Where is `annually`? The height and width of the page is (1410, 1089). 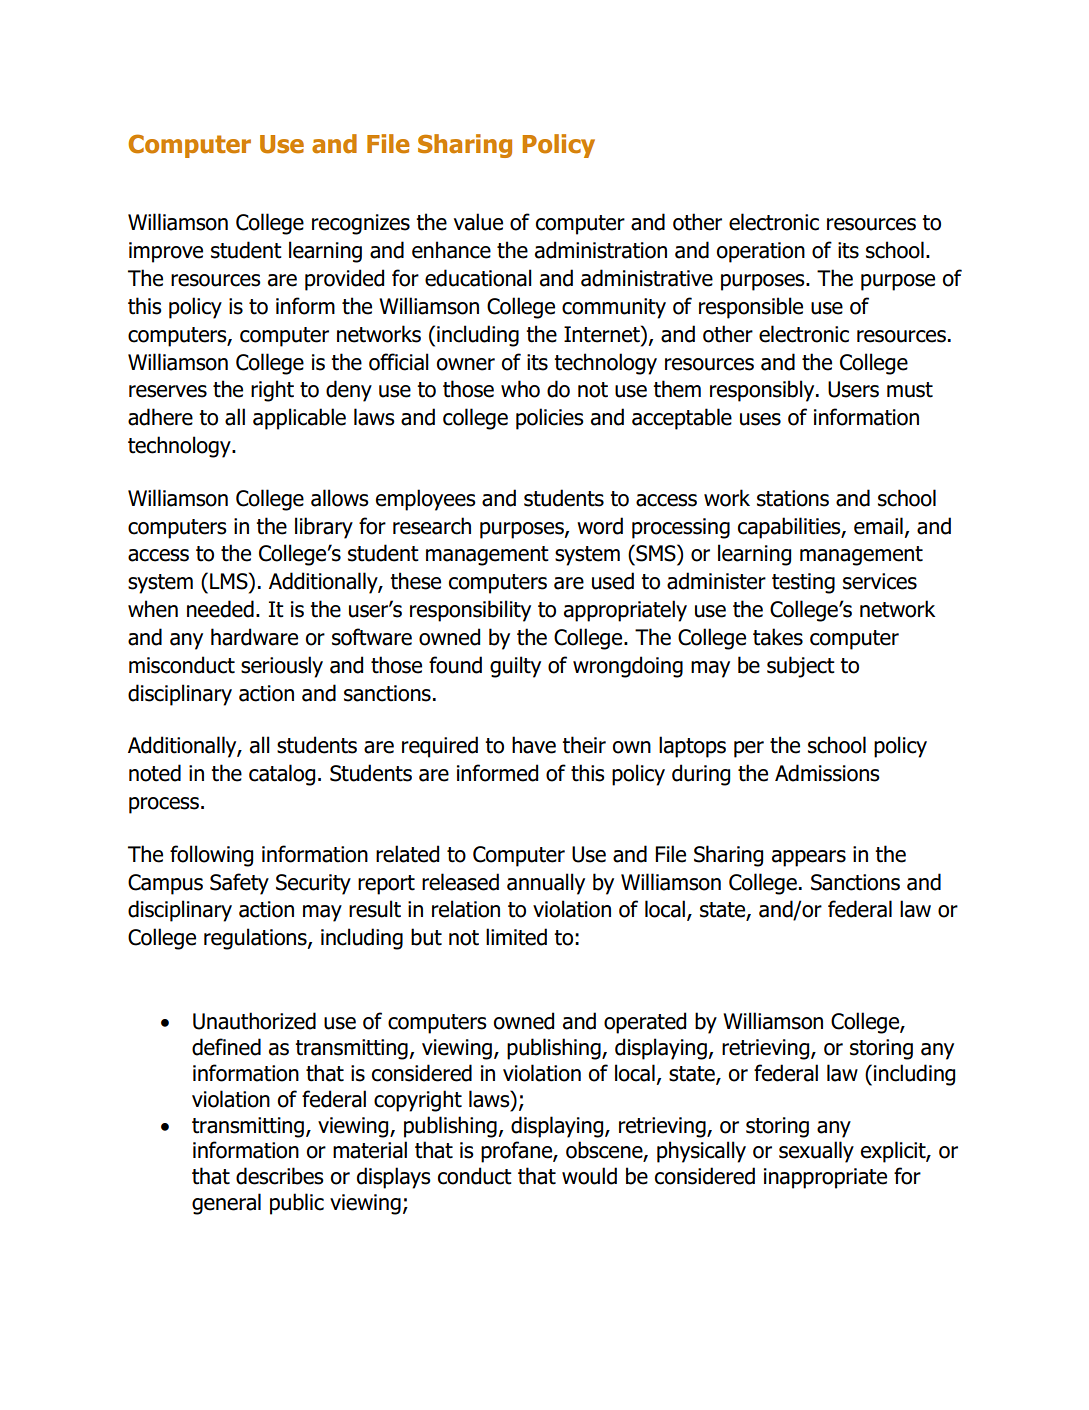
annually is located at coordinates (546, 884).
